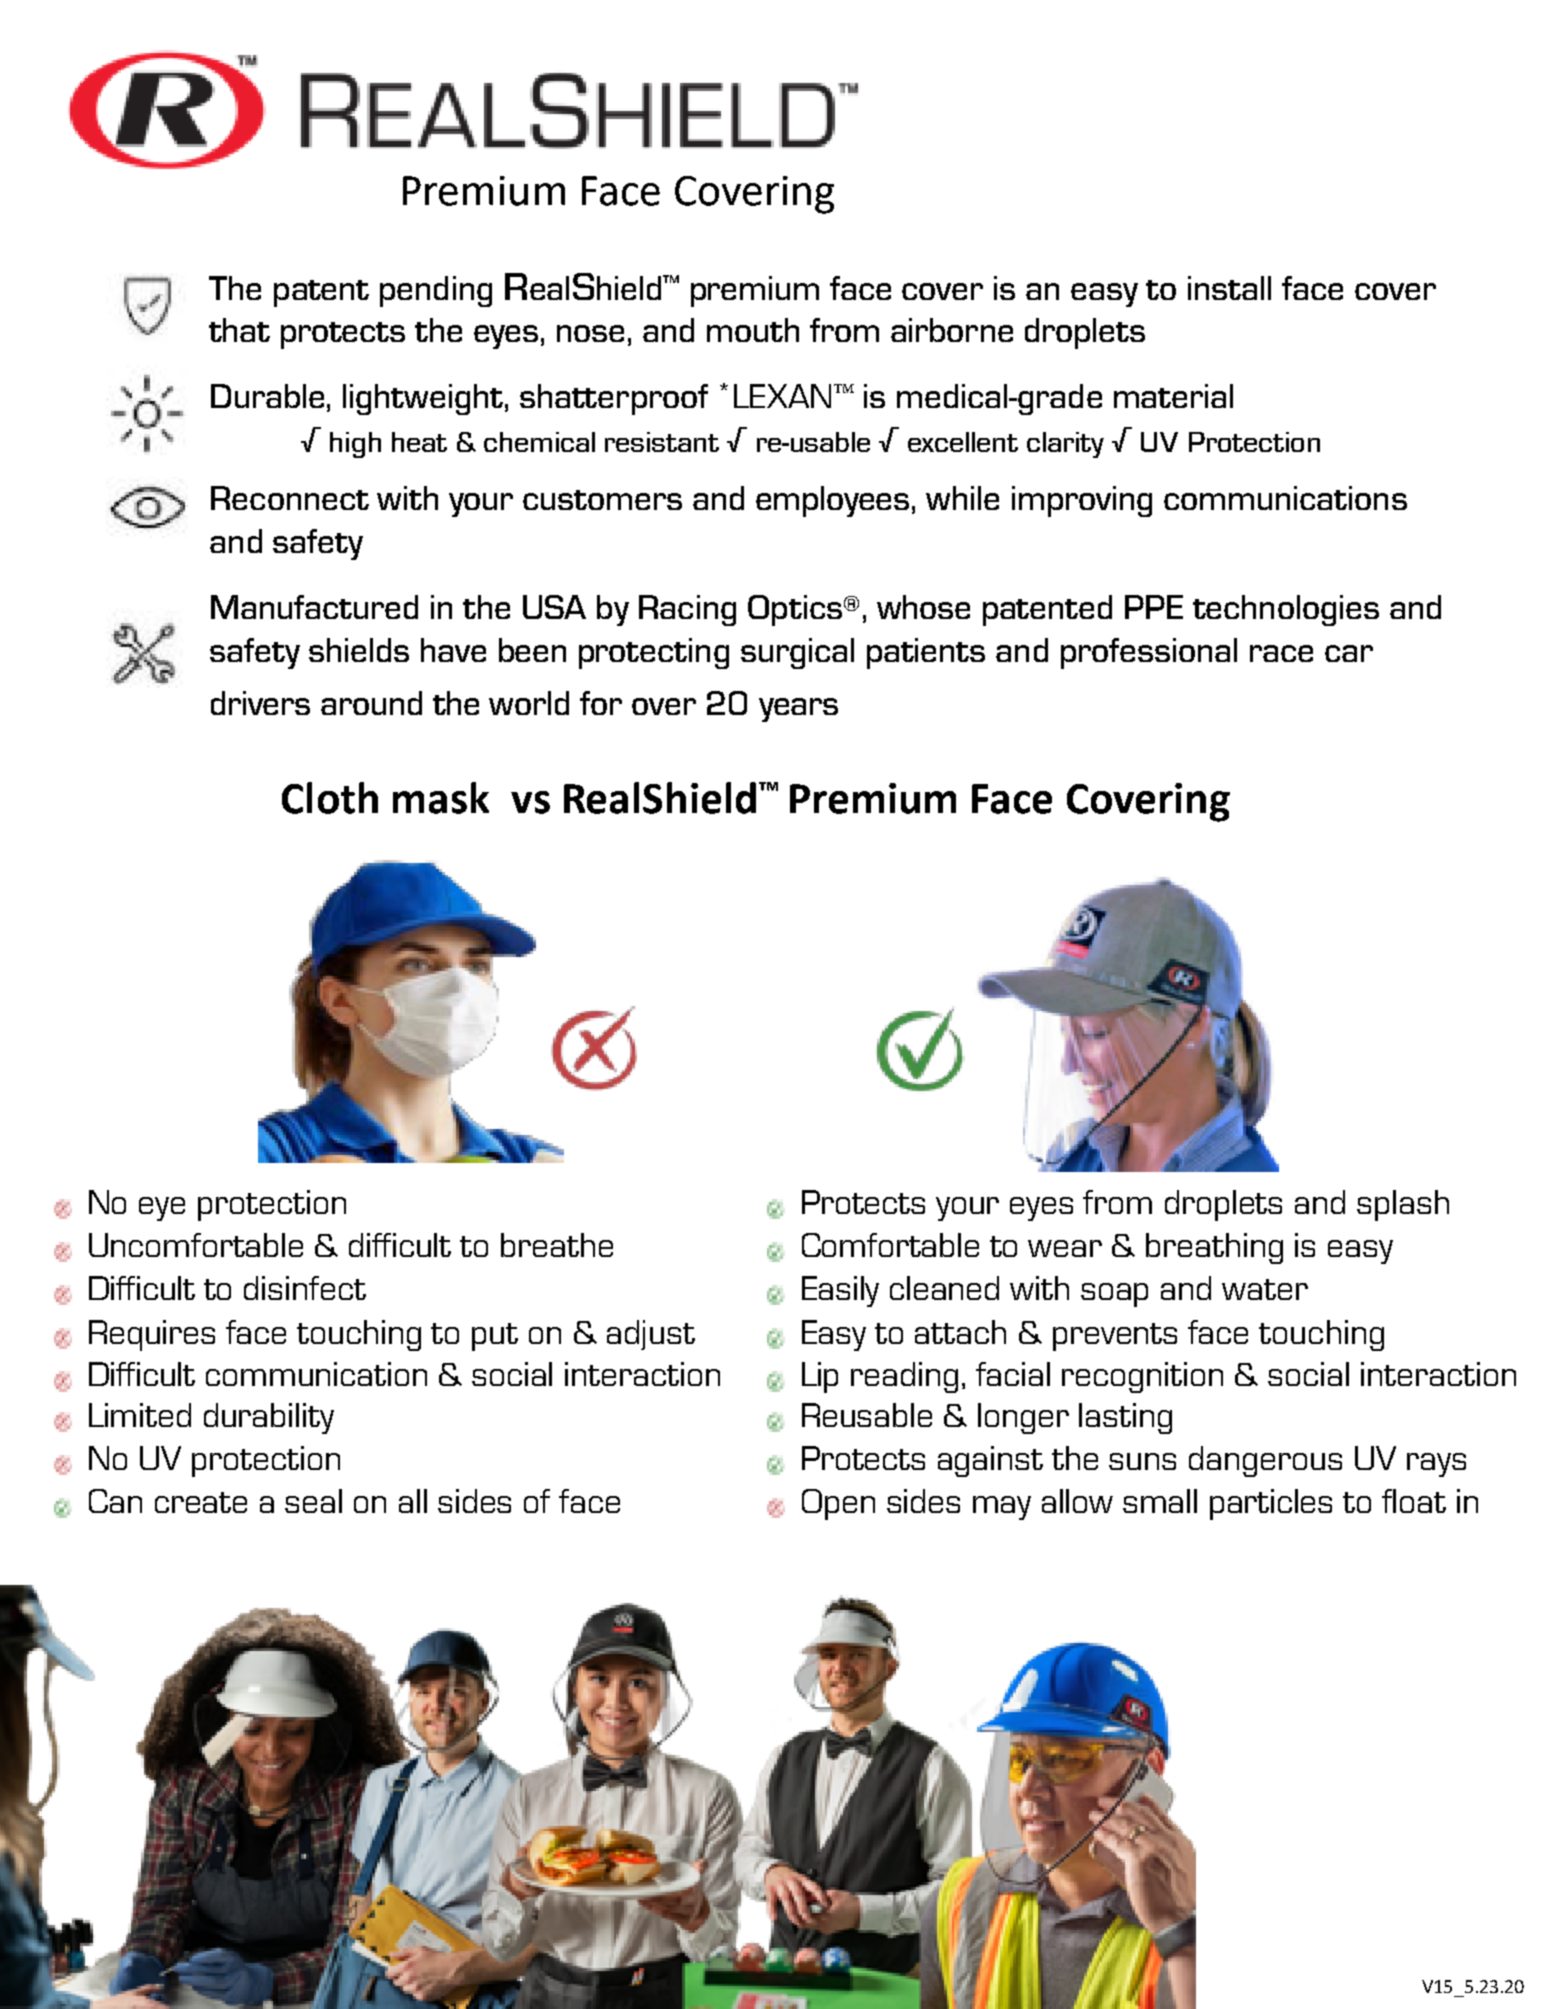  I want to click on dangerous, so click(1265, 1461).
